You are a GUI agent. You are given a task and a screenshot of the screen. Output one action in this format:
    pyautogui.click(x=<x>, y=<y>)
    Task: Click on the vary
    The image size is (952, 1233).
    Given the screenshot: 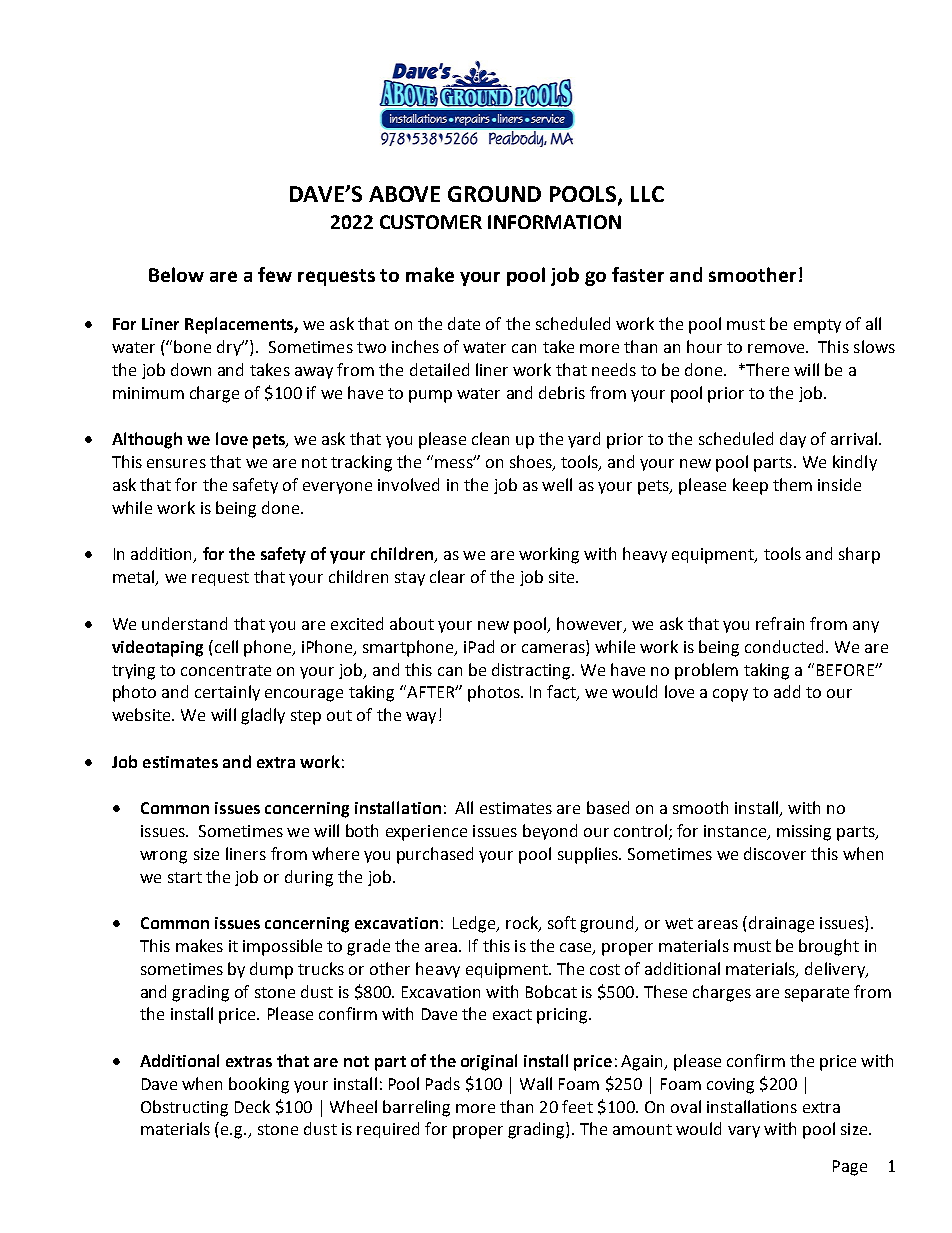 What is the action you would take?
    pyautogui.click(x=744, y=1132)
